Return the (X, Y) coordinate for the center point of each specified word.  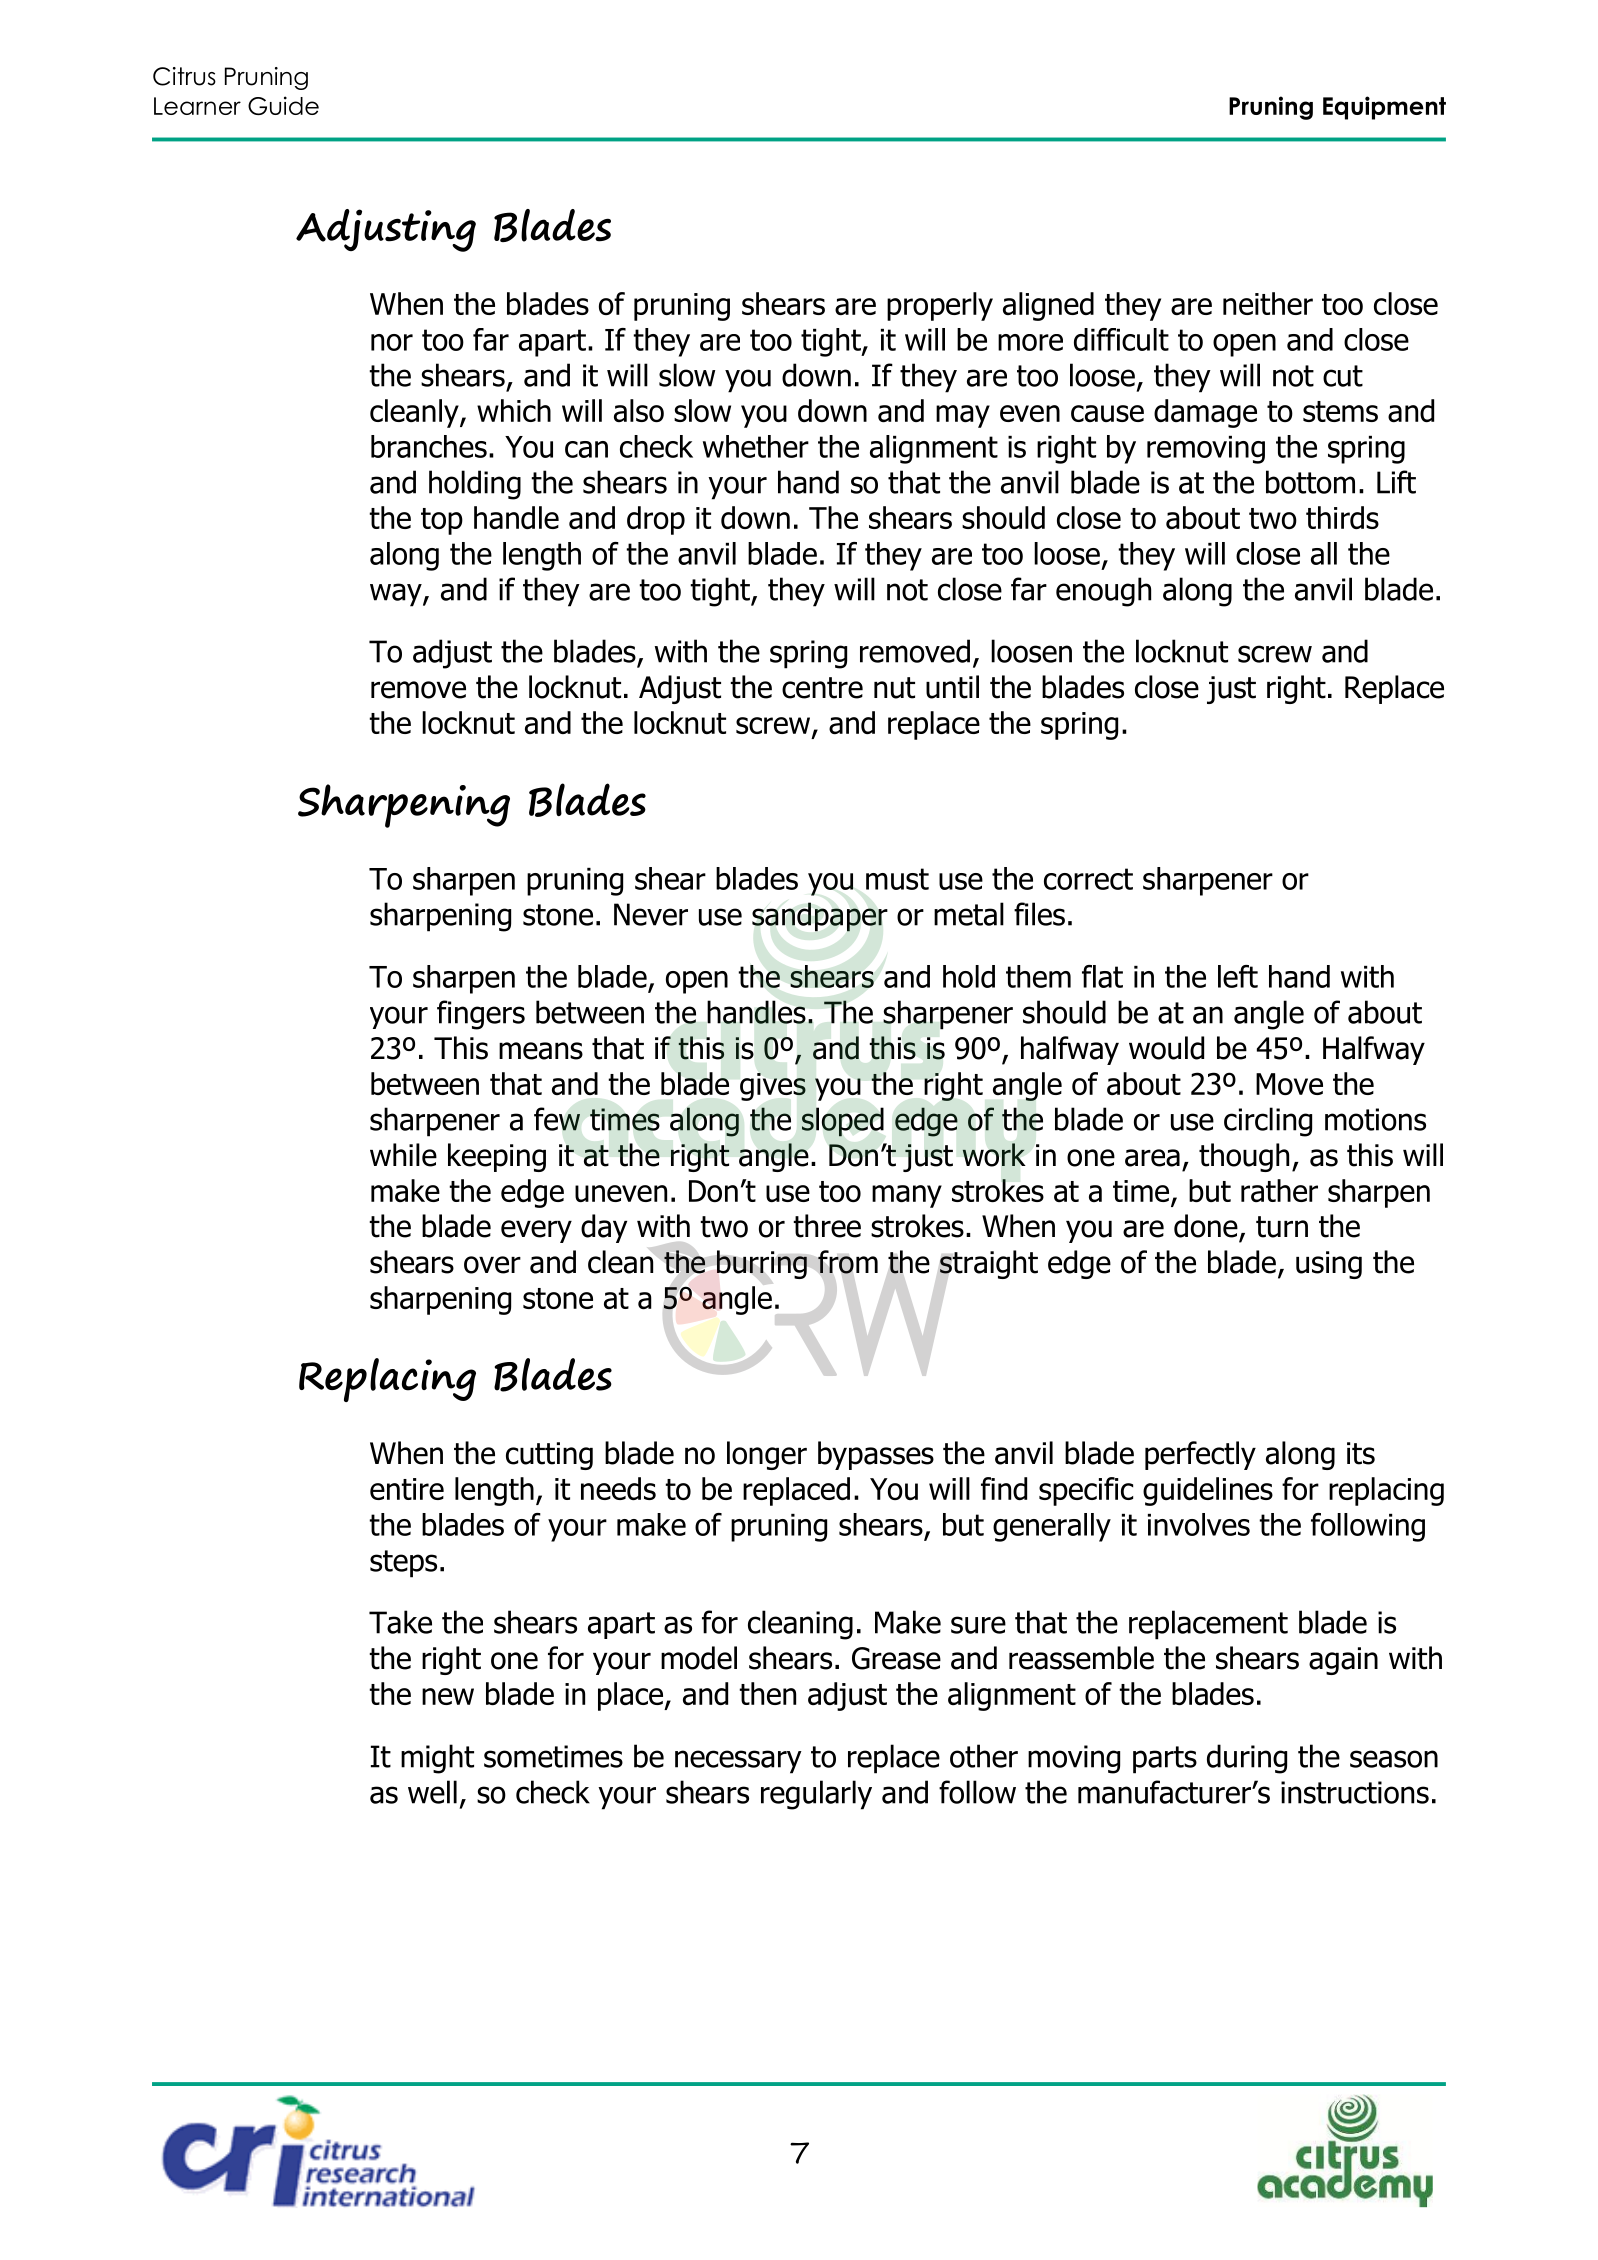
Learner (197, 106)
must (897, 879)
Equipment (1384, 108)
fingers (481, 1015)
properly (940, 306)
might (437, 1759)
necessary (738, 1762)
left (1238, 976)
